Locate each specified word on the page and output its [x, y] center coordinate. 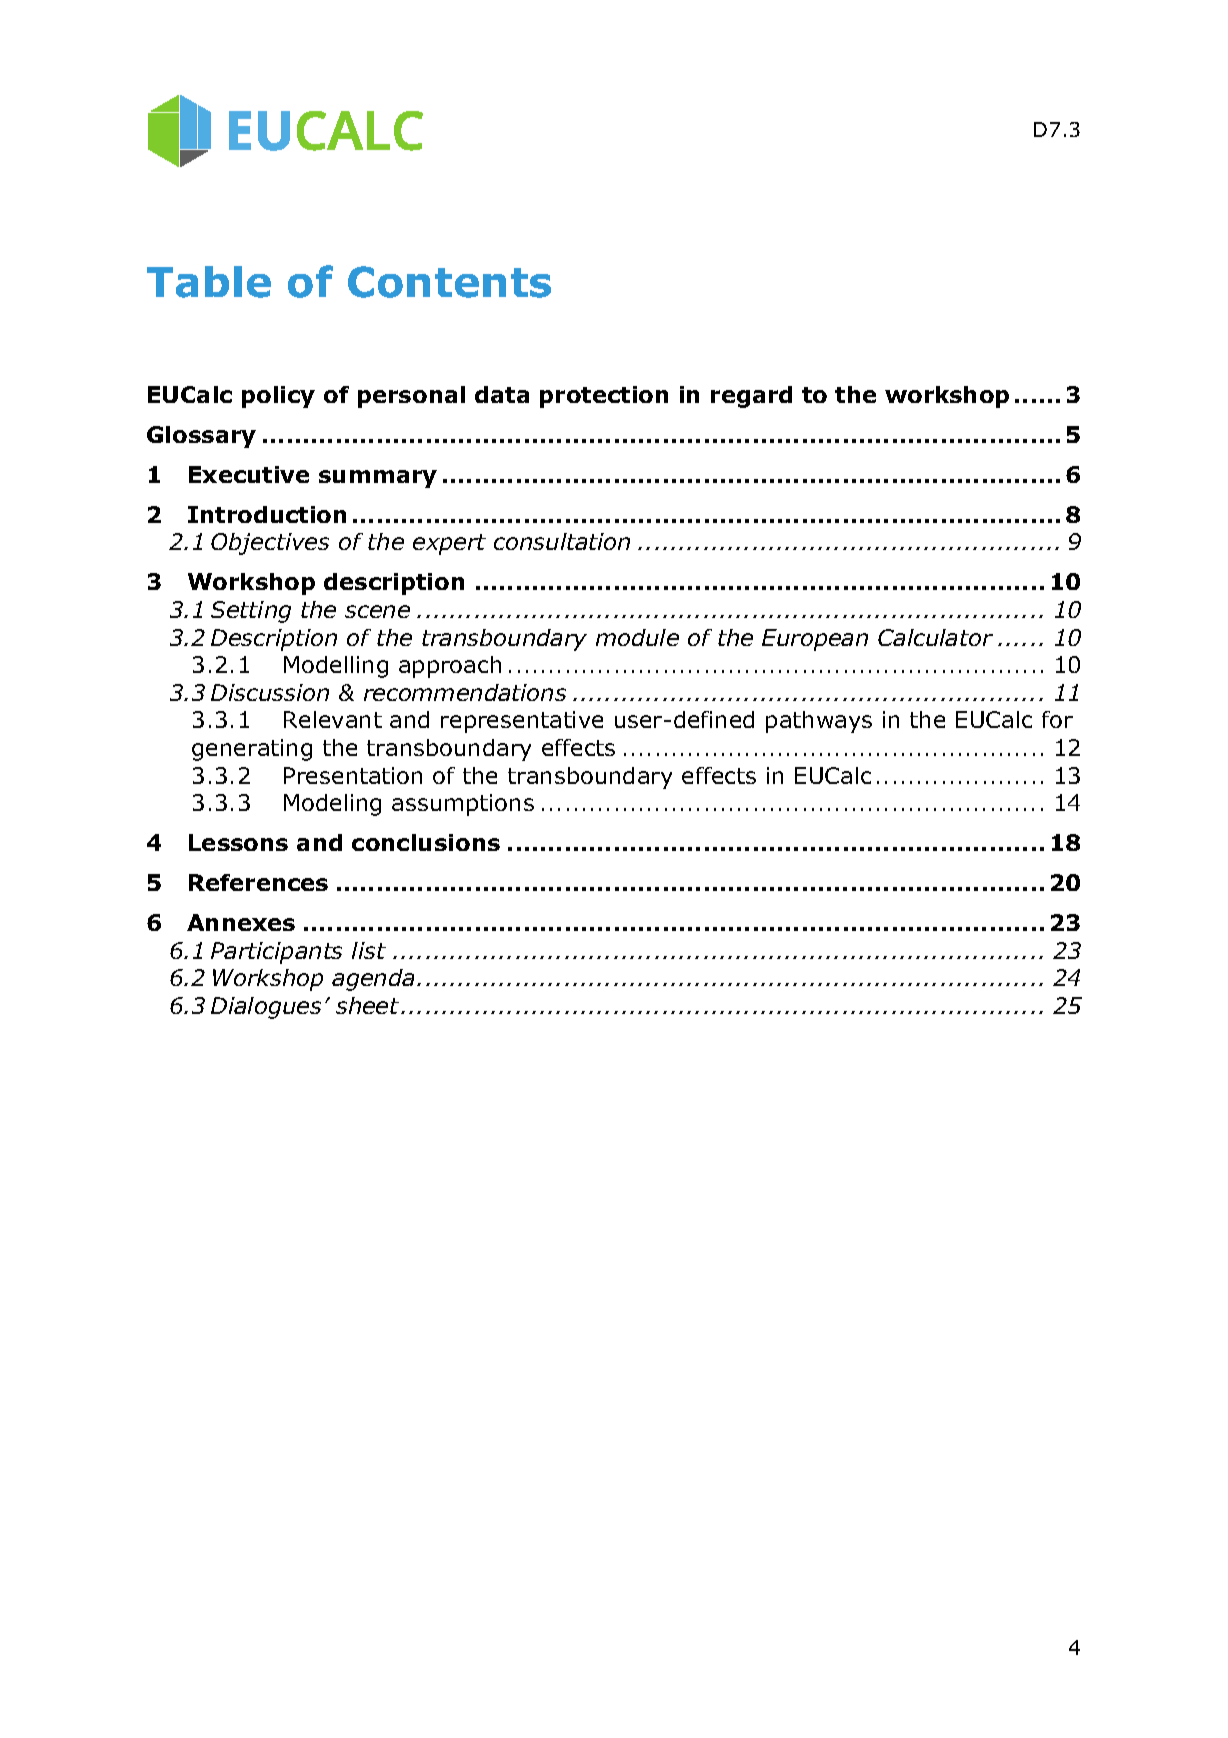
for [1057, 719]
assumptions [463, 805]
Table [209, 282]
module [637, 637]
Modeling [332, 805]
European [815, 640]
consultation [562, 541]
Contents [449, 282]
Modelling [336, 667]
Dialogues [266, 1008]
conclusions [426, 842]
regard [751, 397]
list [369, 950]
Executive [249, 474]
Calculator [935, 637]
